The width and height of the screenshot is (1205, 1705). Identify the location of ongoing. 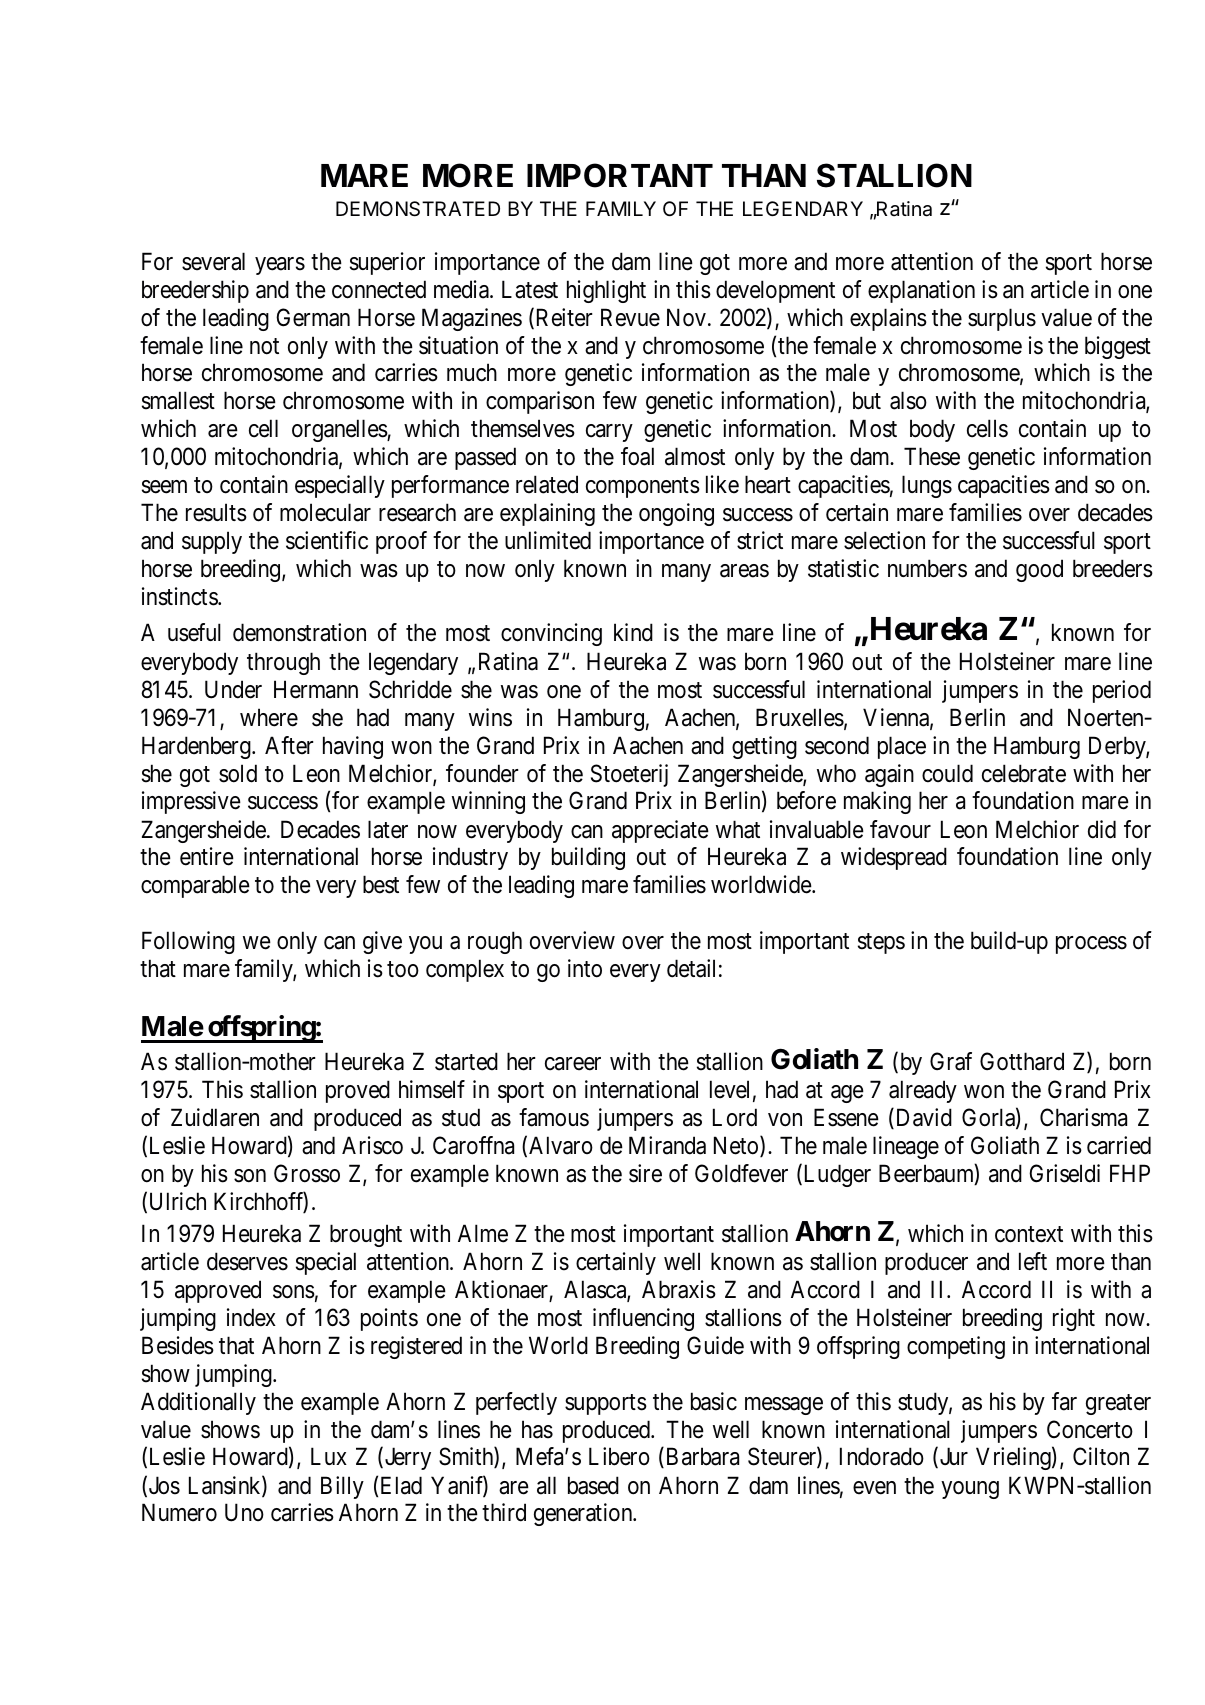
(676, 514).
